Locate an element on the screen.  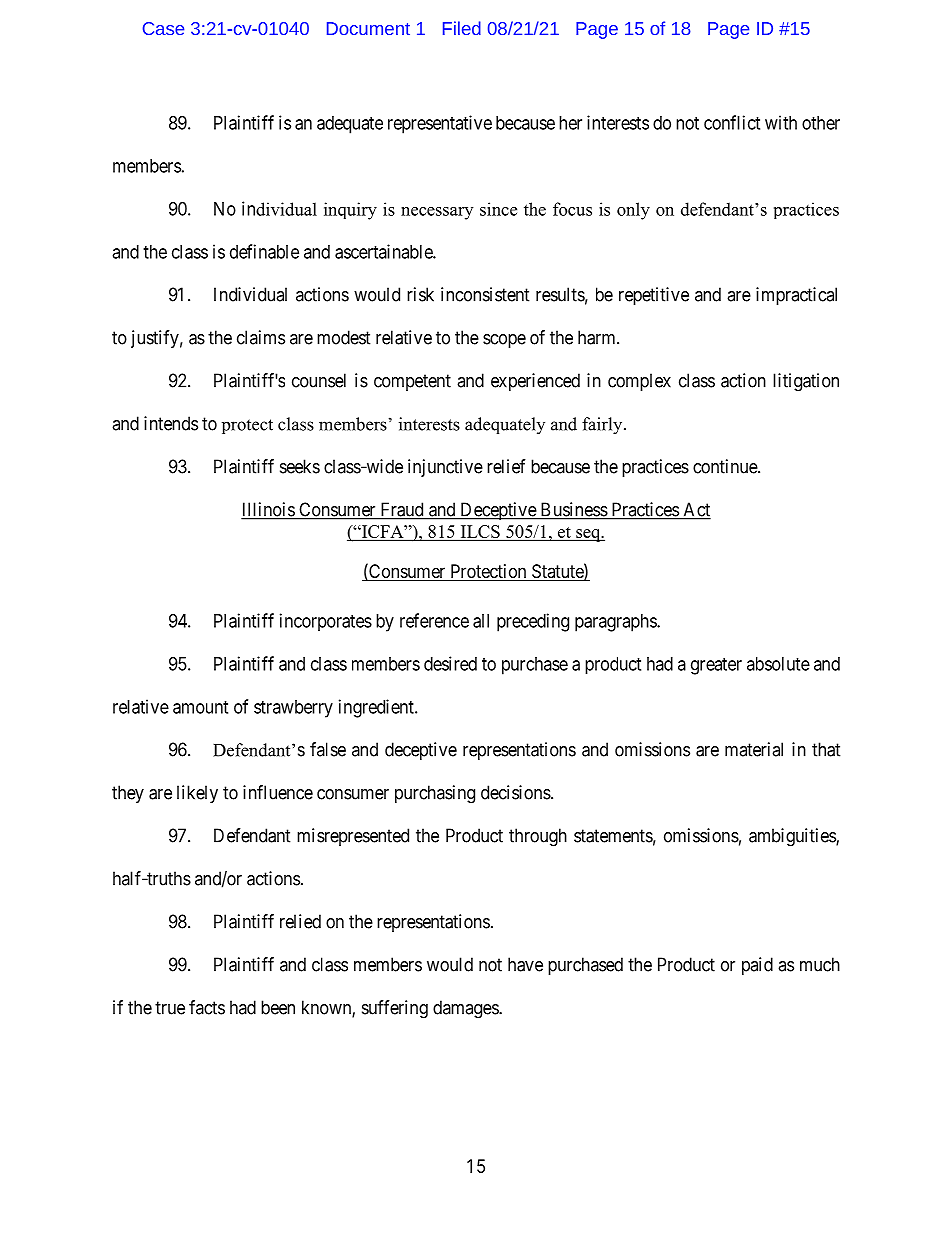
conflict is located at coordinates (732, 122).
